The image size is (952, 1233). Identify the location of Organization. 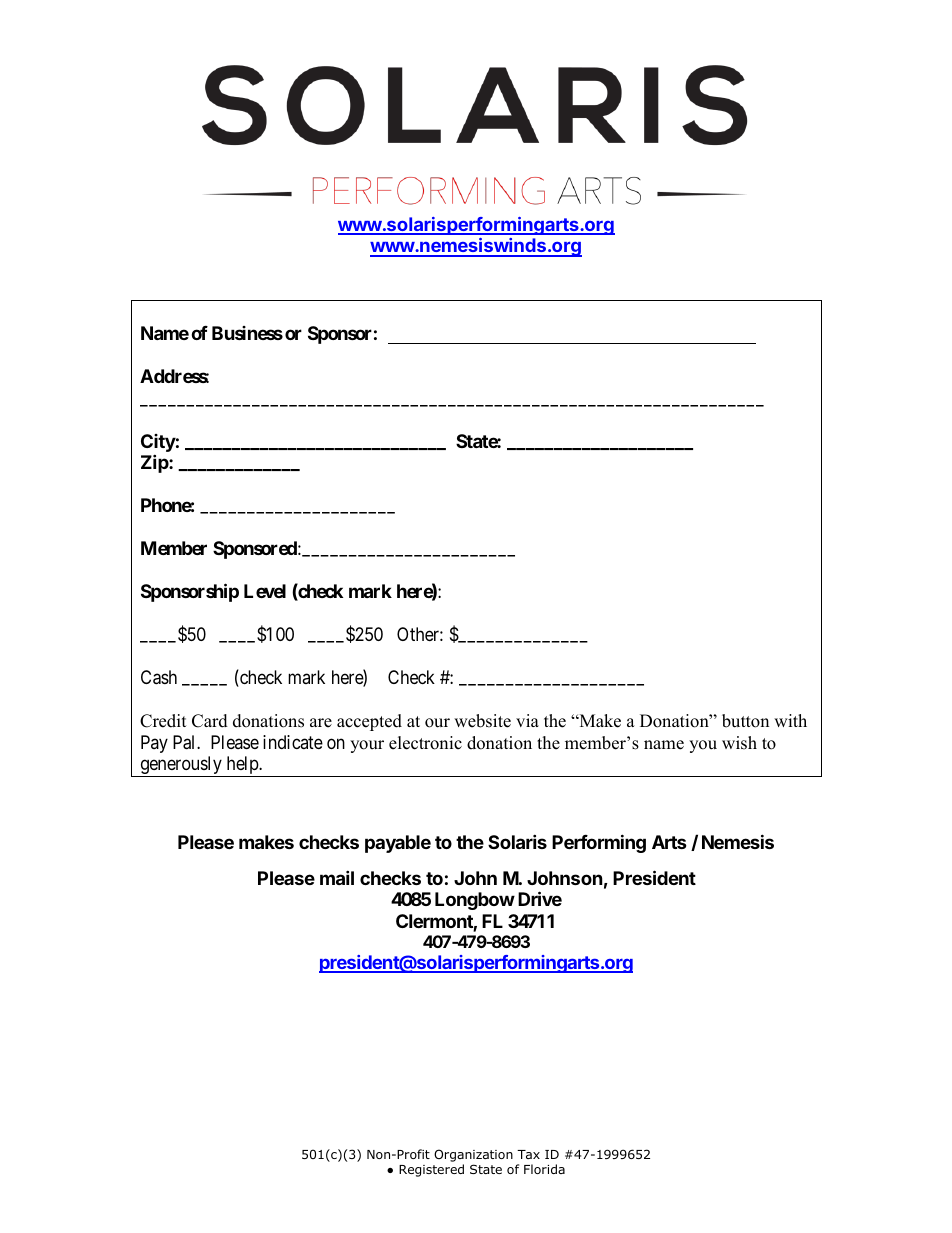
(473, 1155).
